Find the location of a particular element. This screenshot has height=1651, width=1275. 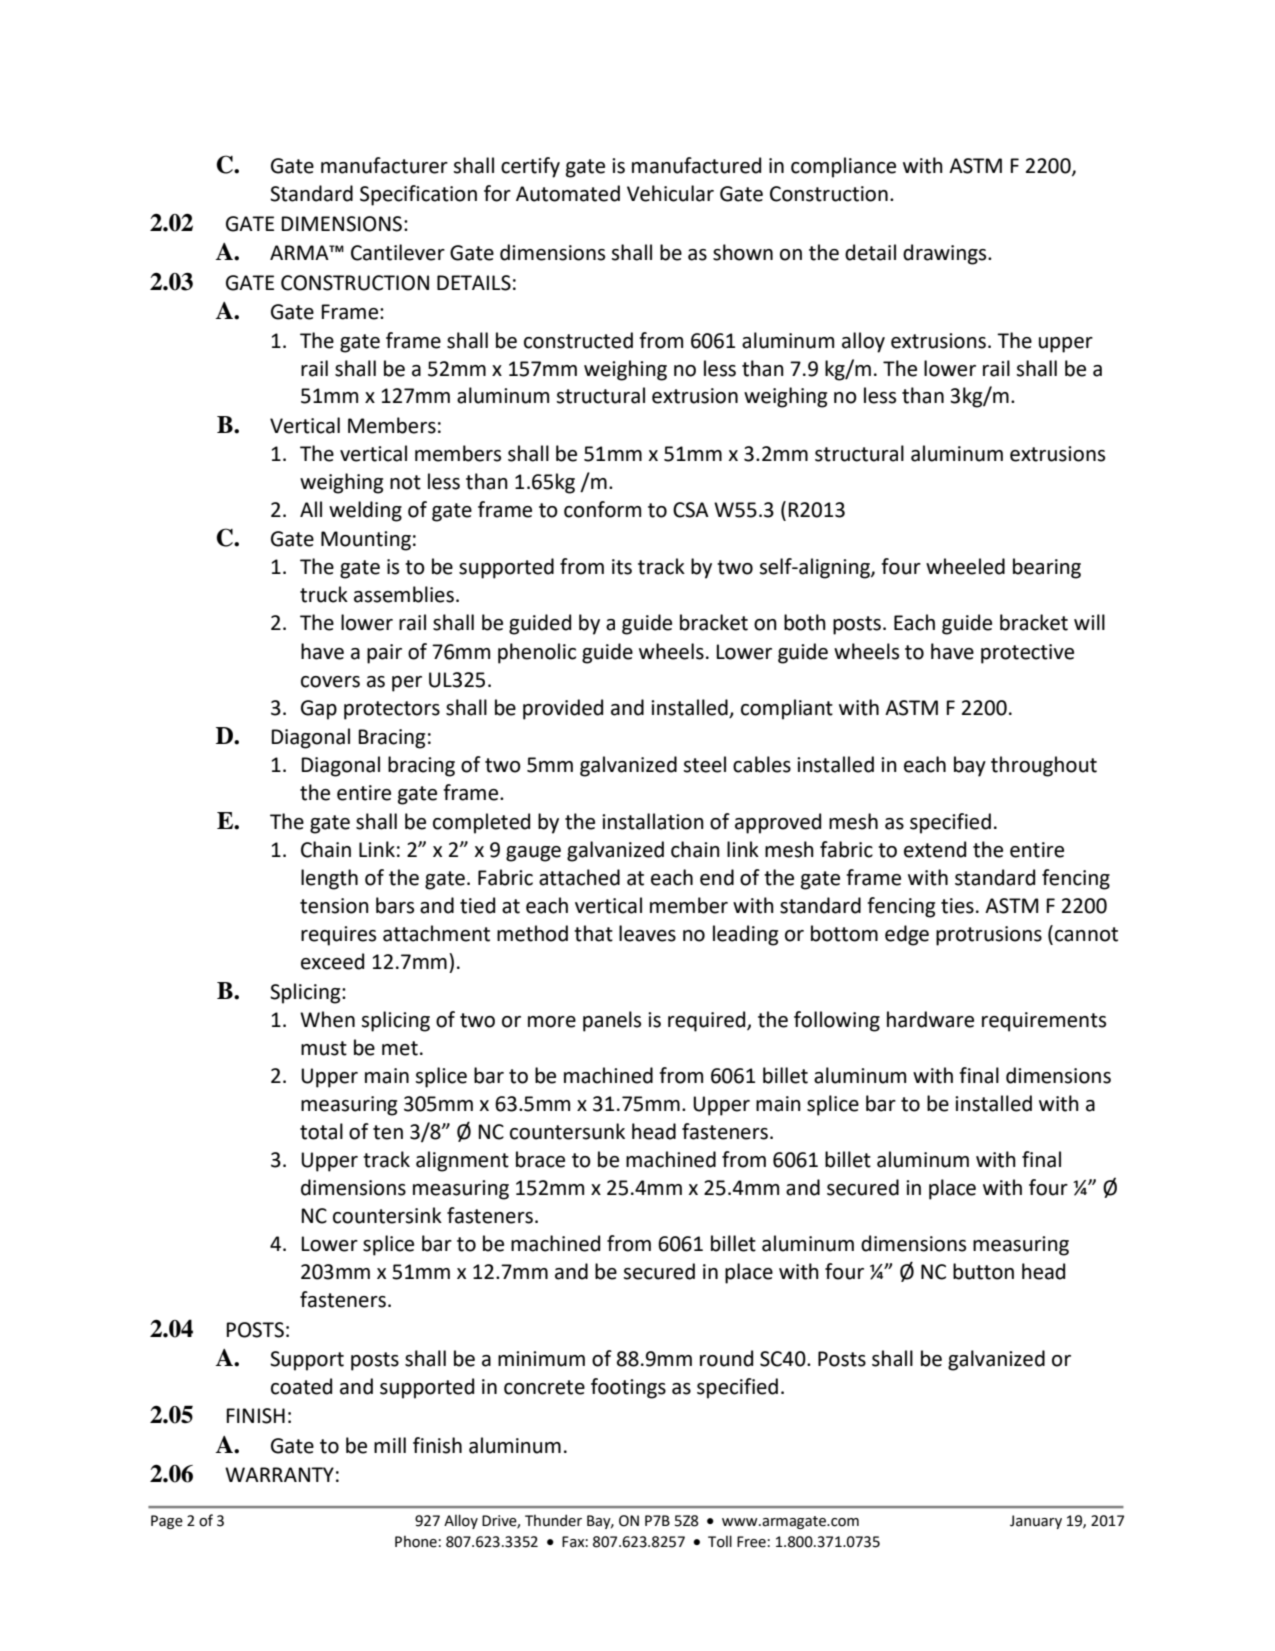

Vehicular is located at coordinates (670, 193).
